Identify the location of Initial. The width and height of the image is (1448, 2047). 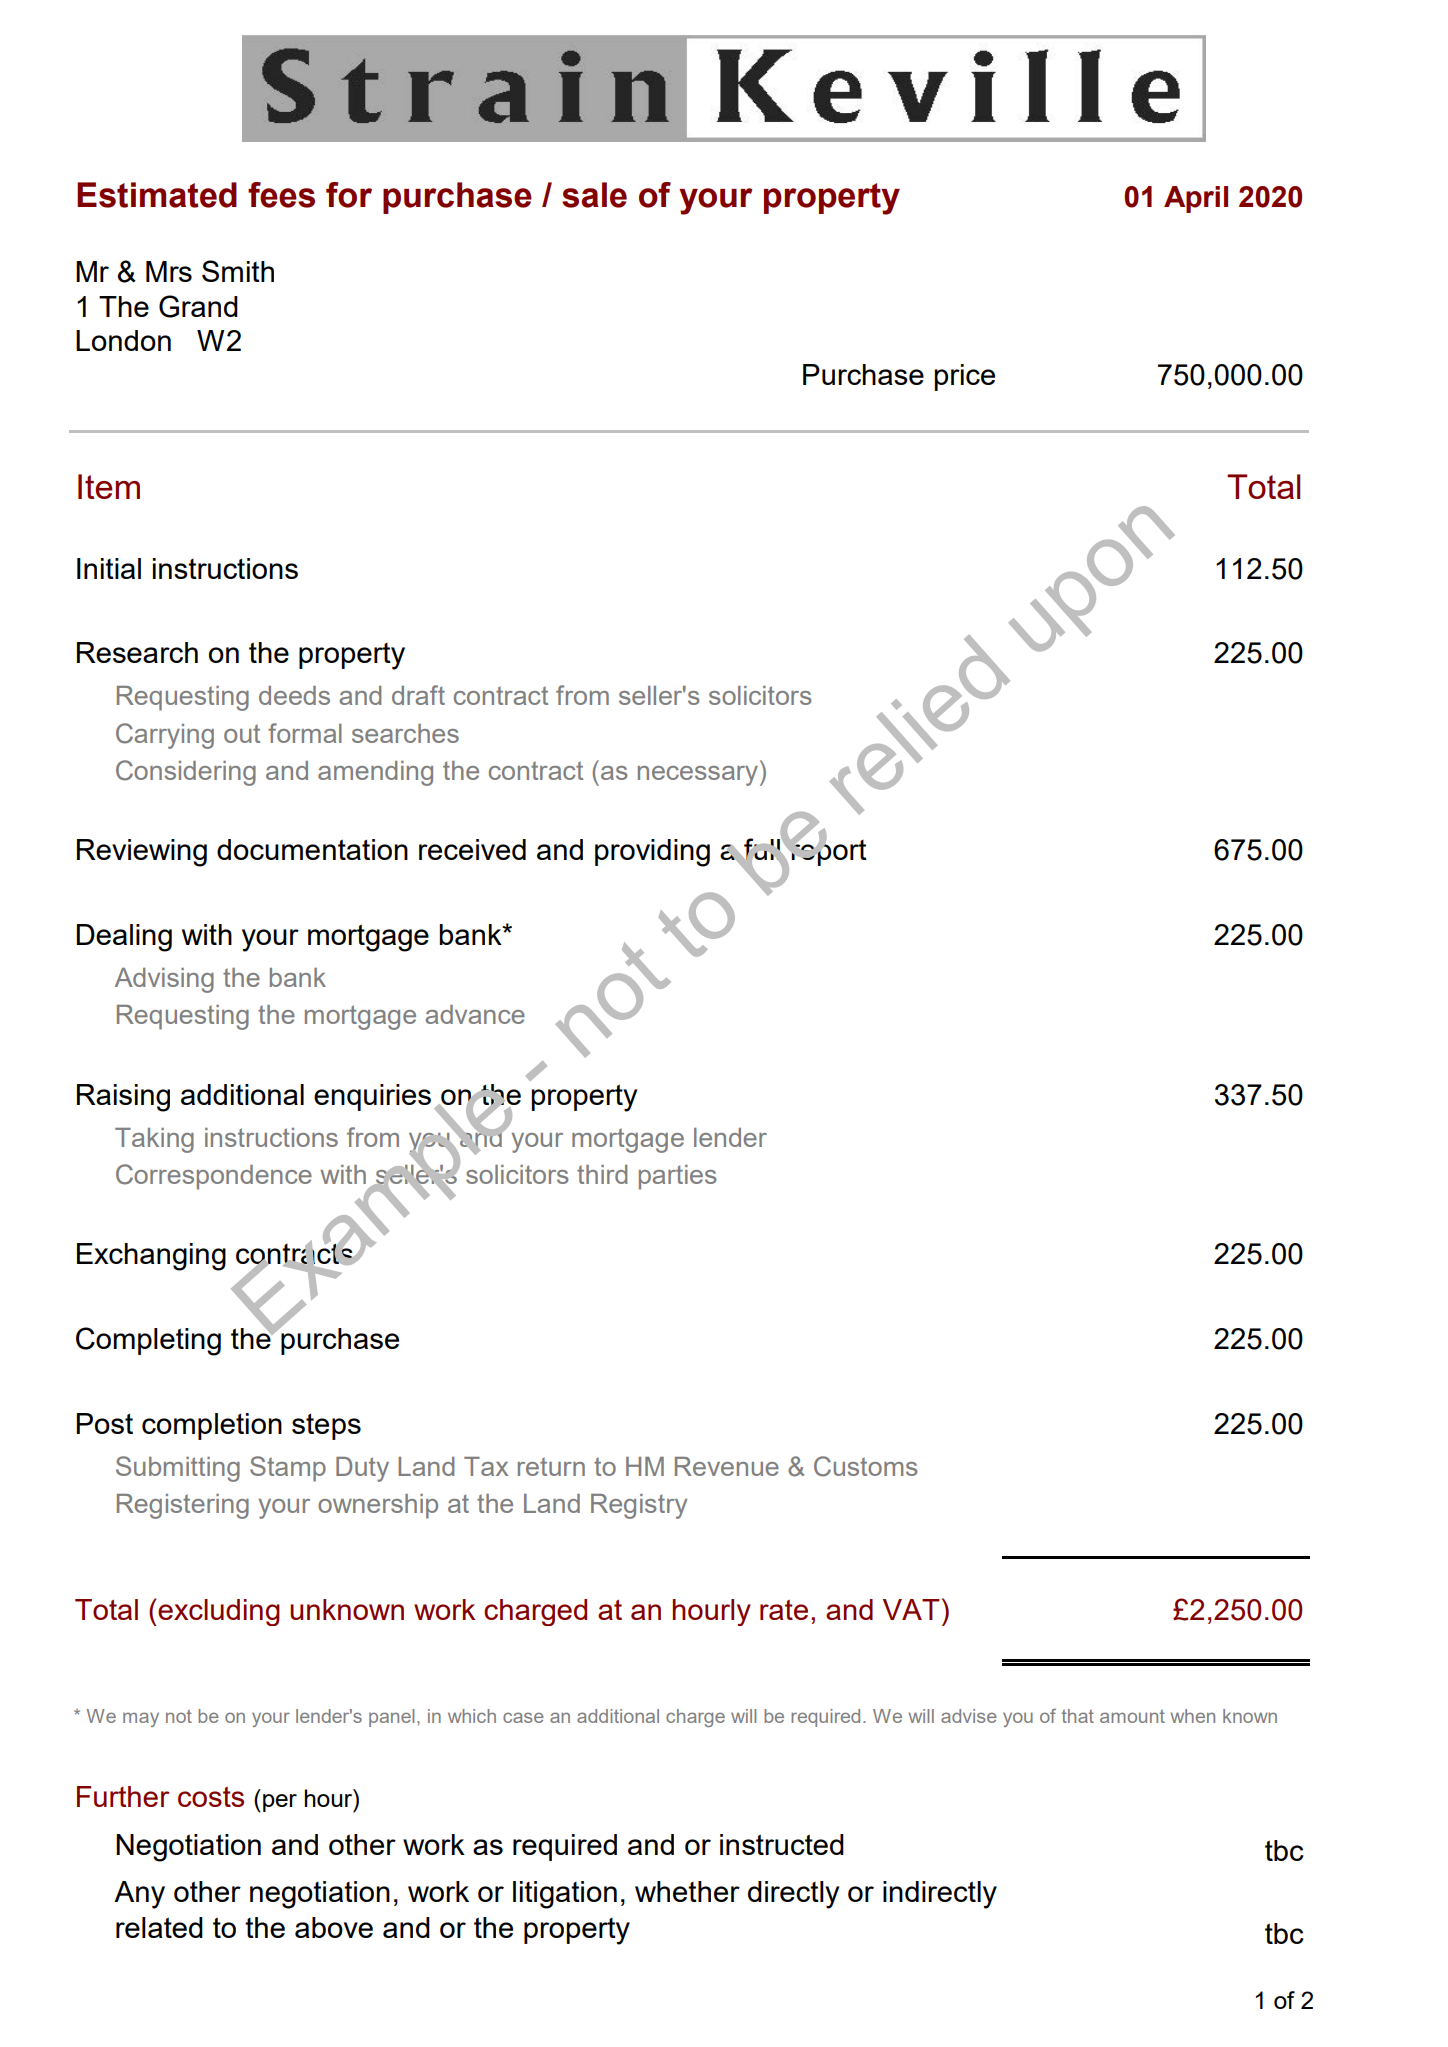
(109, 568).
